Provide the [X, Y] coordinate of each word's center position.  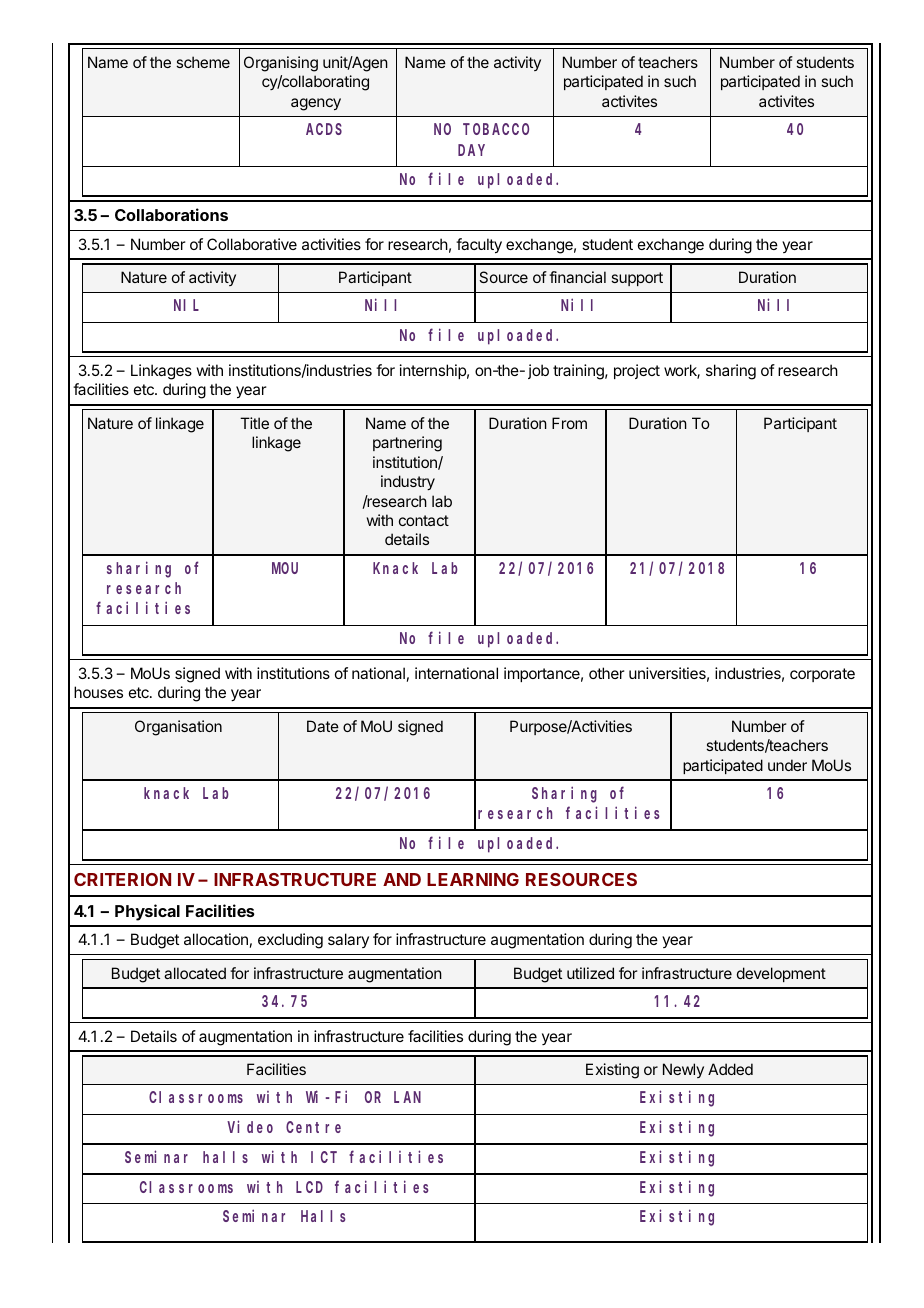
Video [250, 1126]
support [637, 279]
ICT [324, 1157]
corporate [822, 675]
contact [424, 520]
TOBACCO [496, 129]
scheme [203, 62]
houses [98, 692]
